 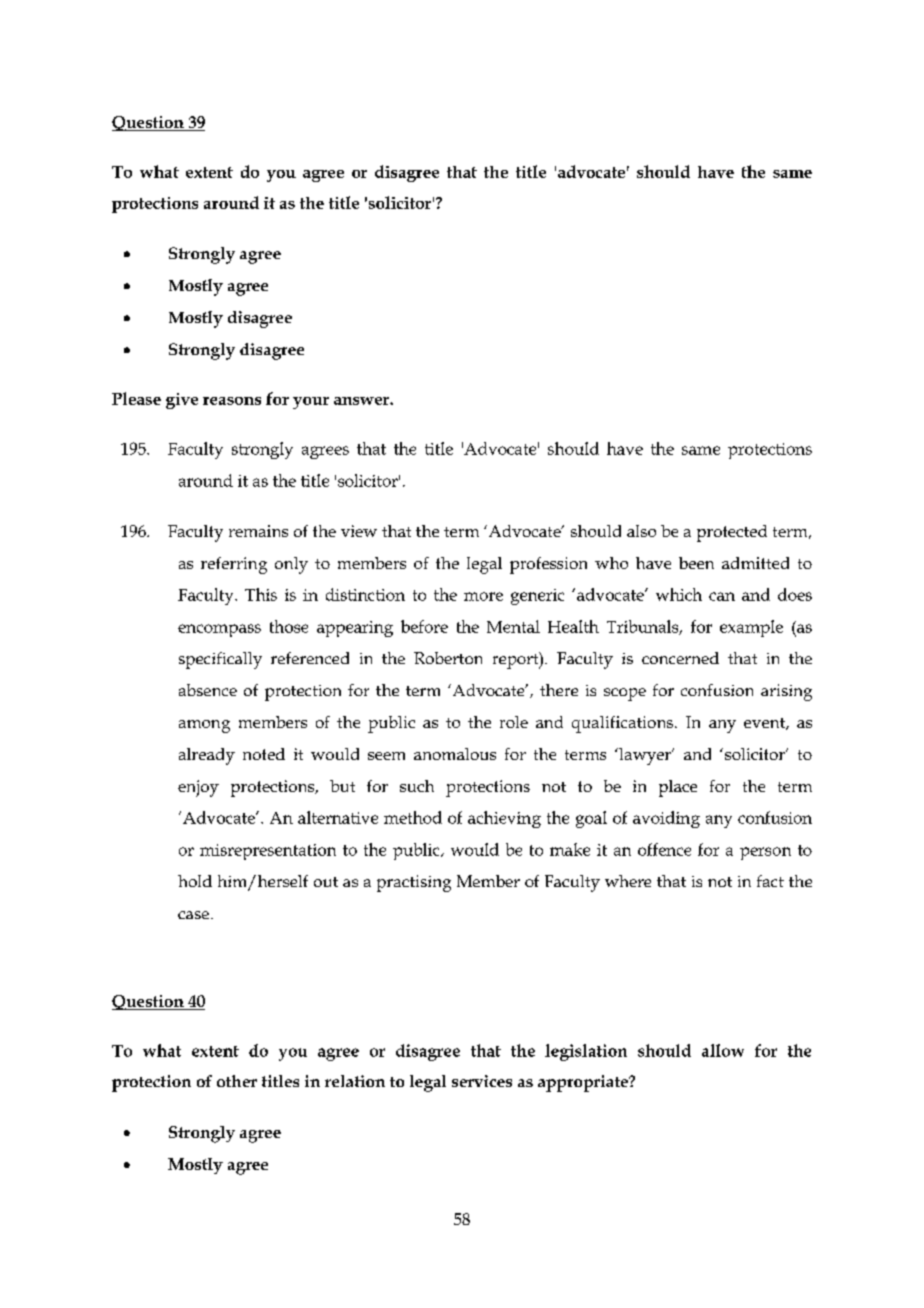 What do you see at coordinates (232, 401) in the screenshot?
I see `reasons` at bounding box center [232, 401].
